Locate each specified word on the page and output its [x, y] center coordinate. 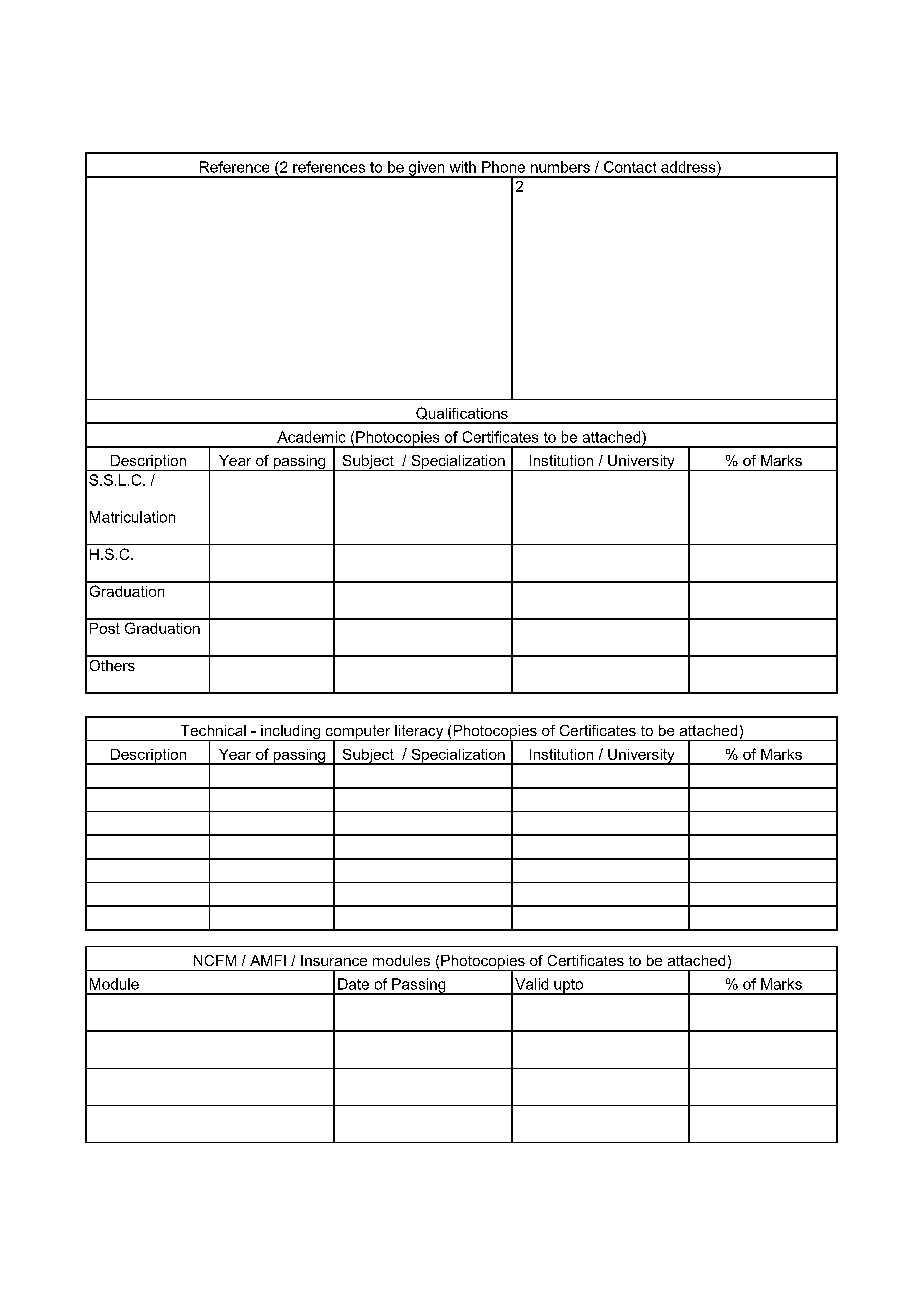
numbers [560, 167]
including [291, 733]
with [463, 167]
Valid [531, 984]
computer [358, 733]
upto [568, 987]
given [427, 169]
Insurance [334, 960]
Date [353, 984]
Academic [311, 437]
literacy [419, 733]
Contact [630, 167]
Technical [213, 730]
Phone [503, 167]
